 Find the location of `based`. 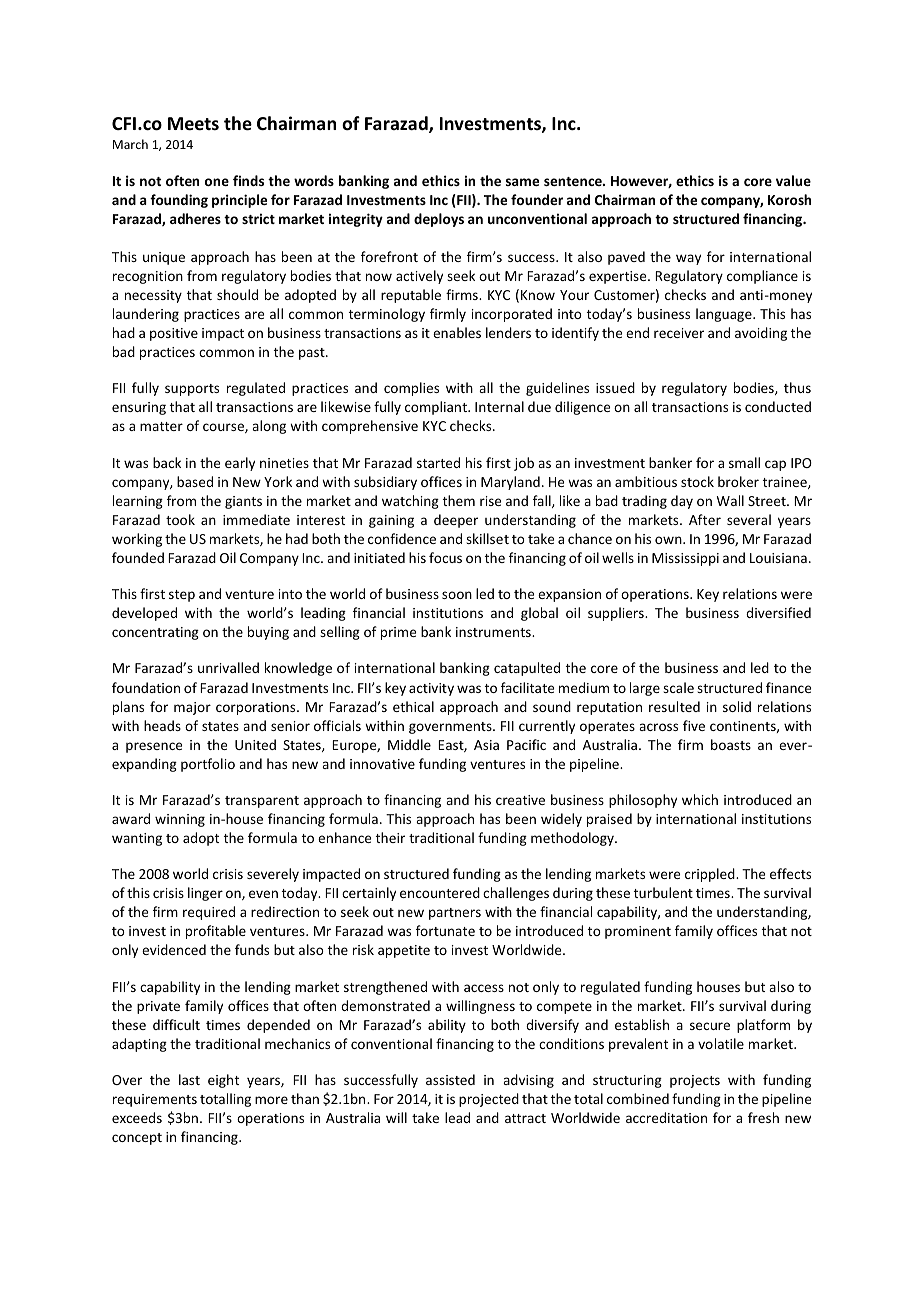

based is located at coordinates (195, 481).
